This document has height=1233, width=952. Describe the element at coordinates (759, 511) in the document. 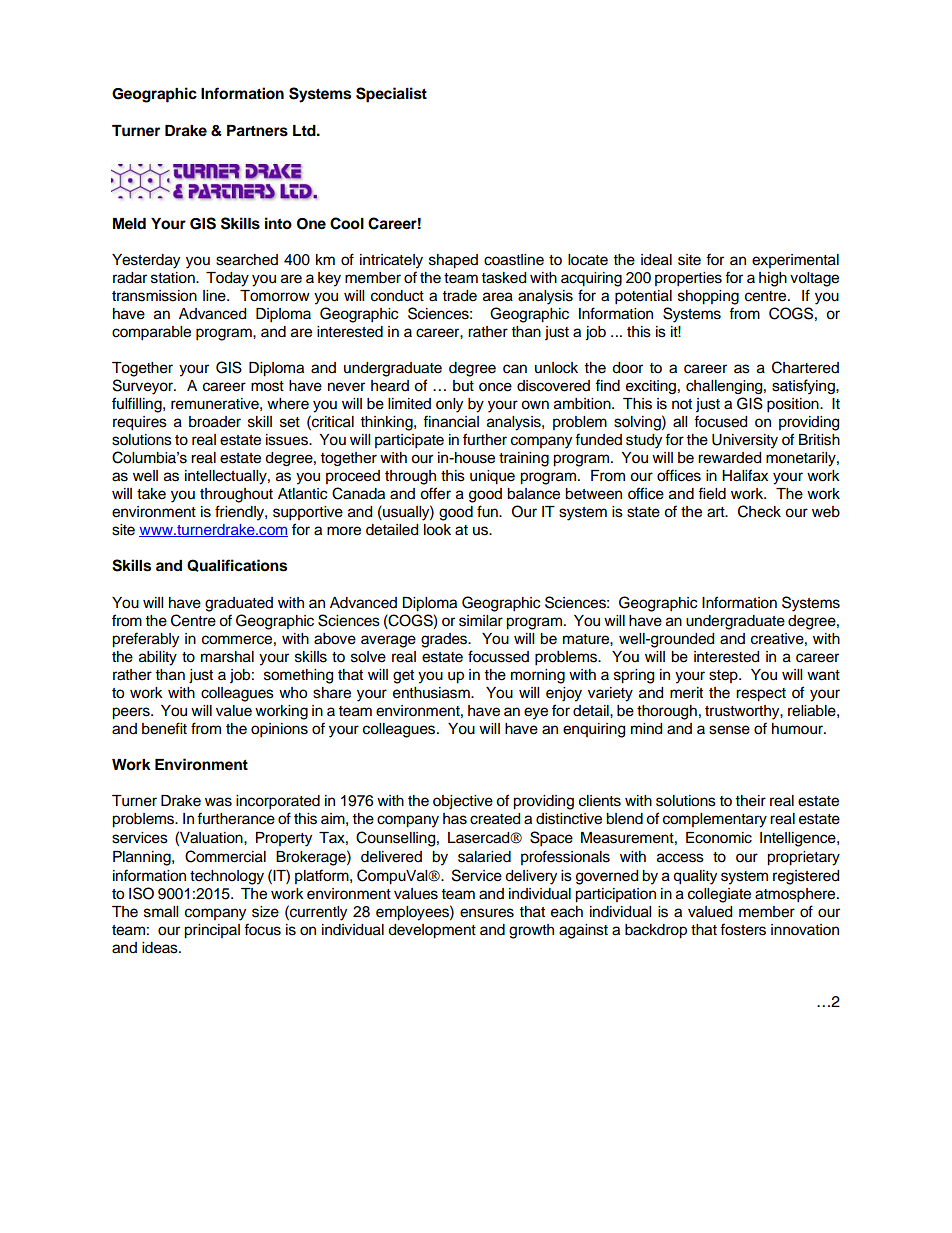

I see `Check` at that location.
